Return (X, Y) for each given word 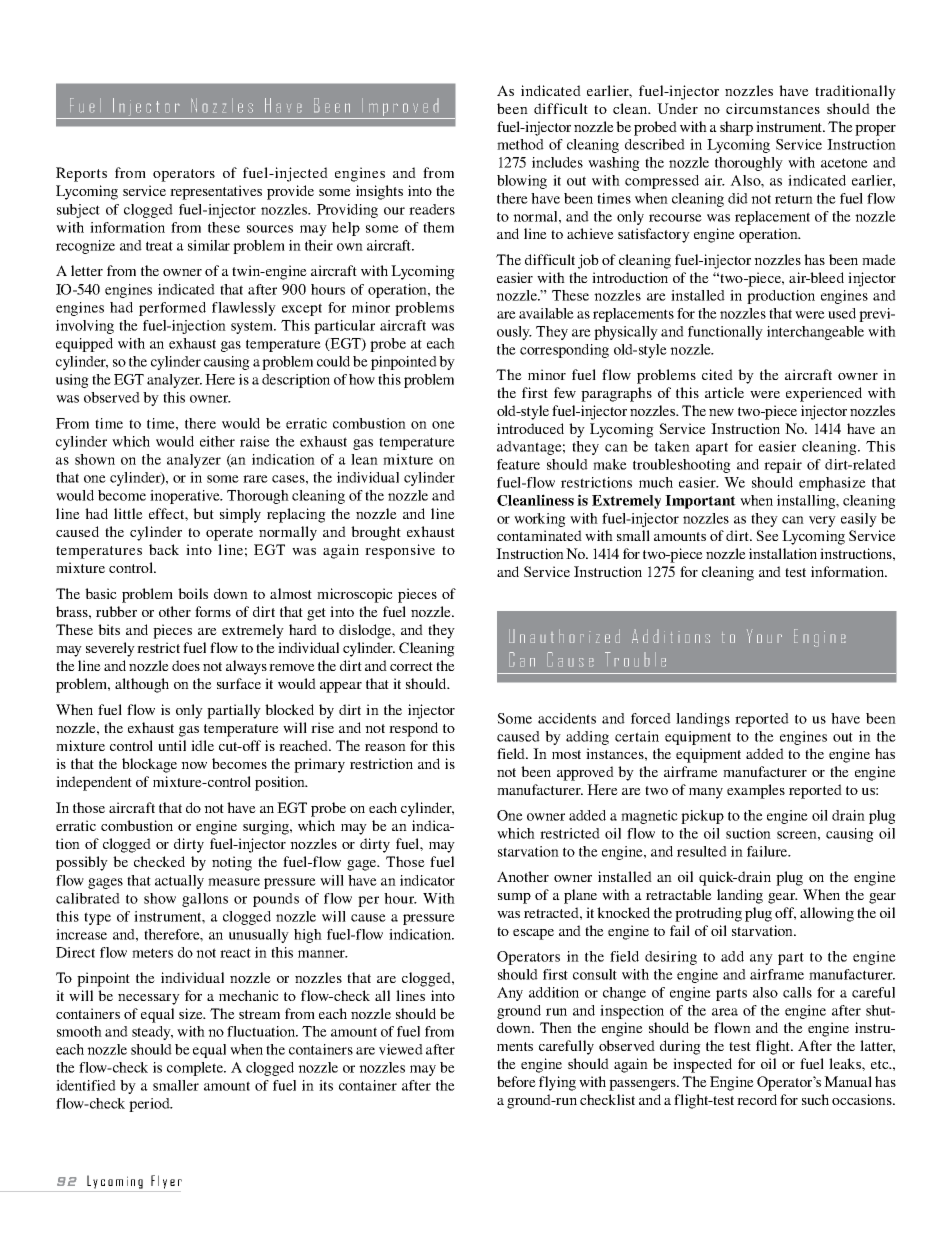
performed (172, 309)
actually (179, 882)
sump (514, 898)
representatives (216, 192)
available (546, 313)
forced (651, 718)
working (540, 520)
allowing (827, 914)
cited (717, 374)
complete (196, 1069)
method (520, 144)
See (767, 535)
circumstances (773, 108)
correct (411, 666)
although (142, 685)
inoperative (186, 497)
